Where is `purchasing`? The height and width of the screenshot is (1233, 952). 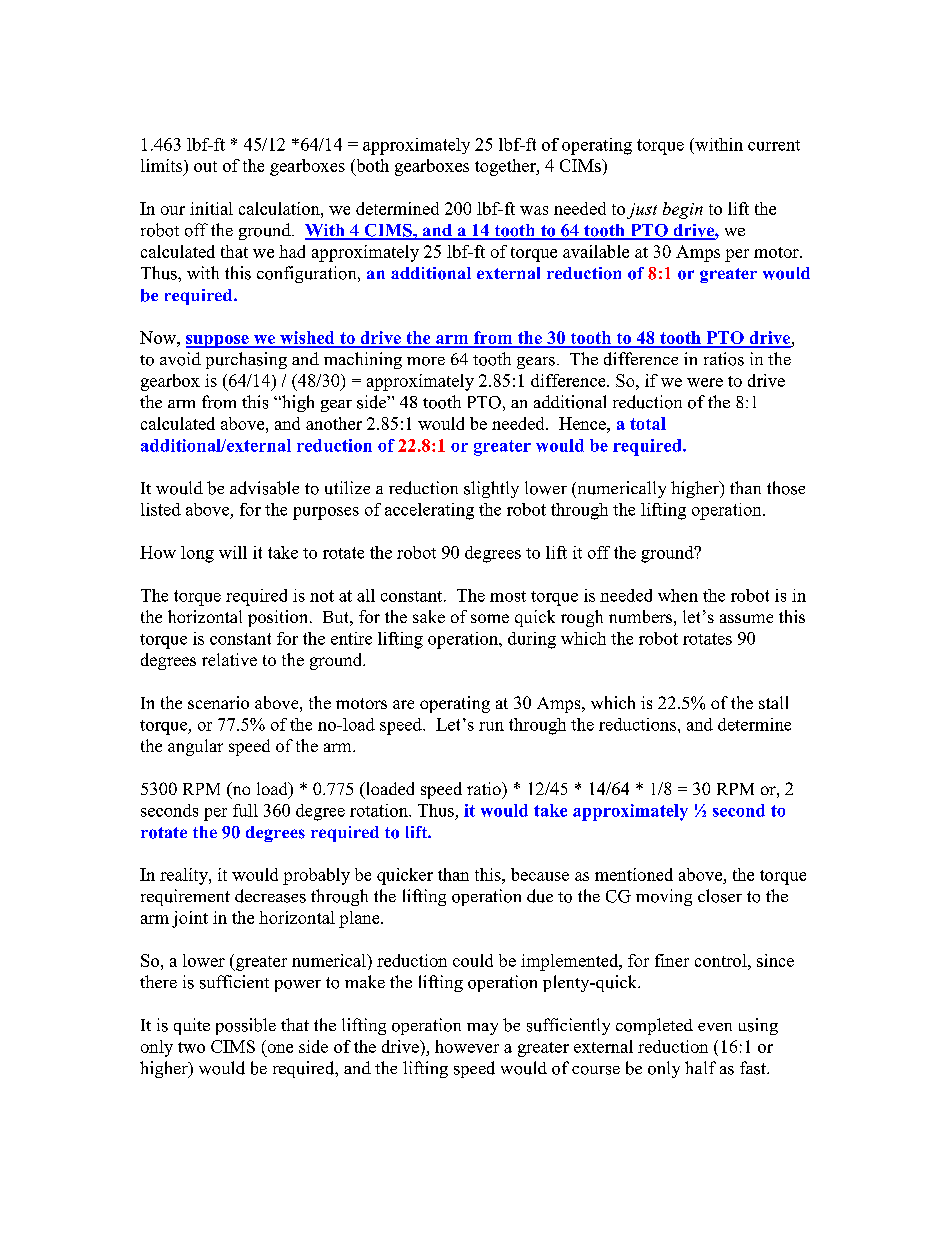 purchasing is located at coordinates (246, 360).
